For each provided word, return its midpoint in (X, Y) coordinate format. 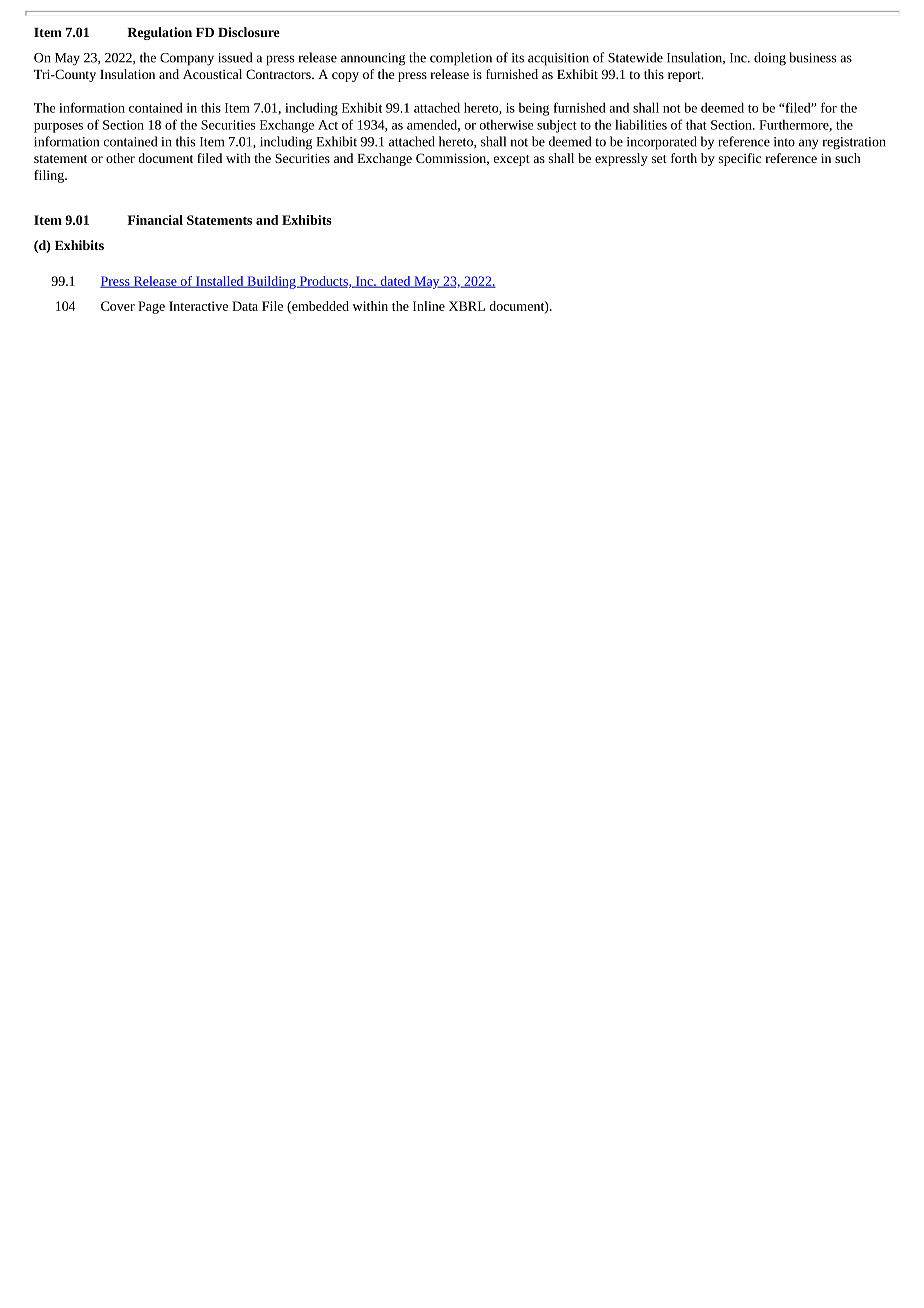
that (696, 124)
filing (50, 176)
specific (740, 159)
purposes (58, 128)
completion (461, 59)
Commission (452, 159)
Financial (155, 220)
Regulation (159, 33)
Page (151, 307)
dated (395, 282)
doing (770, 59)
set (659, 159)
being (534, 109)
